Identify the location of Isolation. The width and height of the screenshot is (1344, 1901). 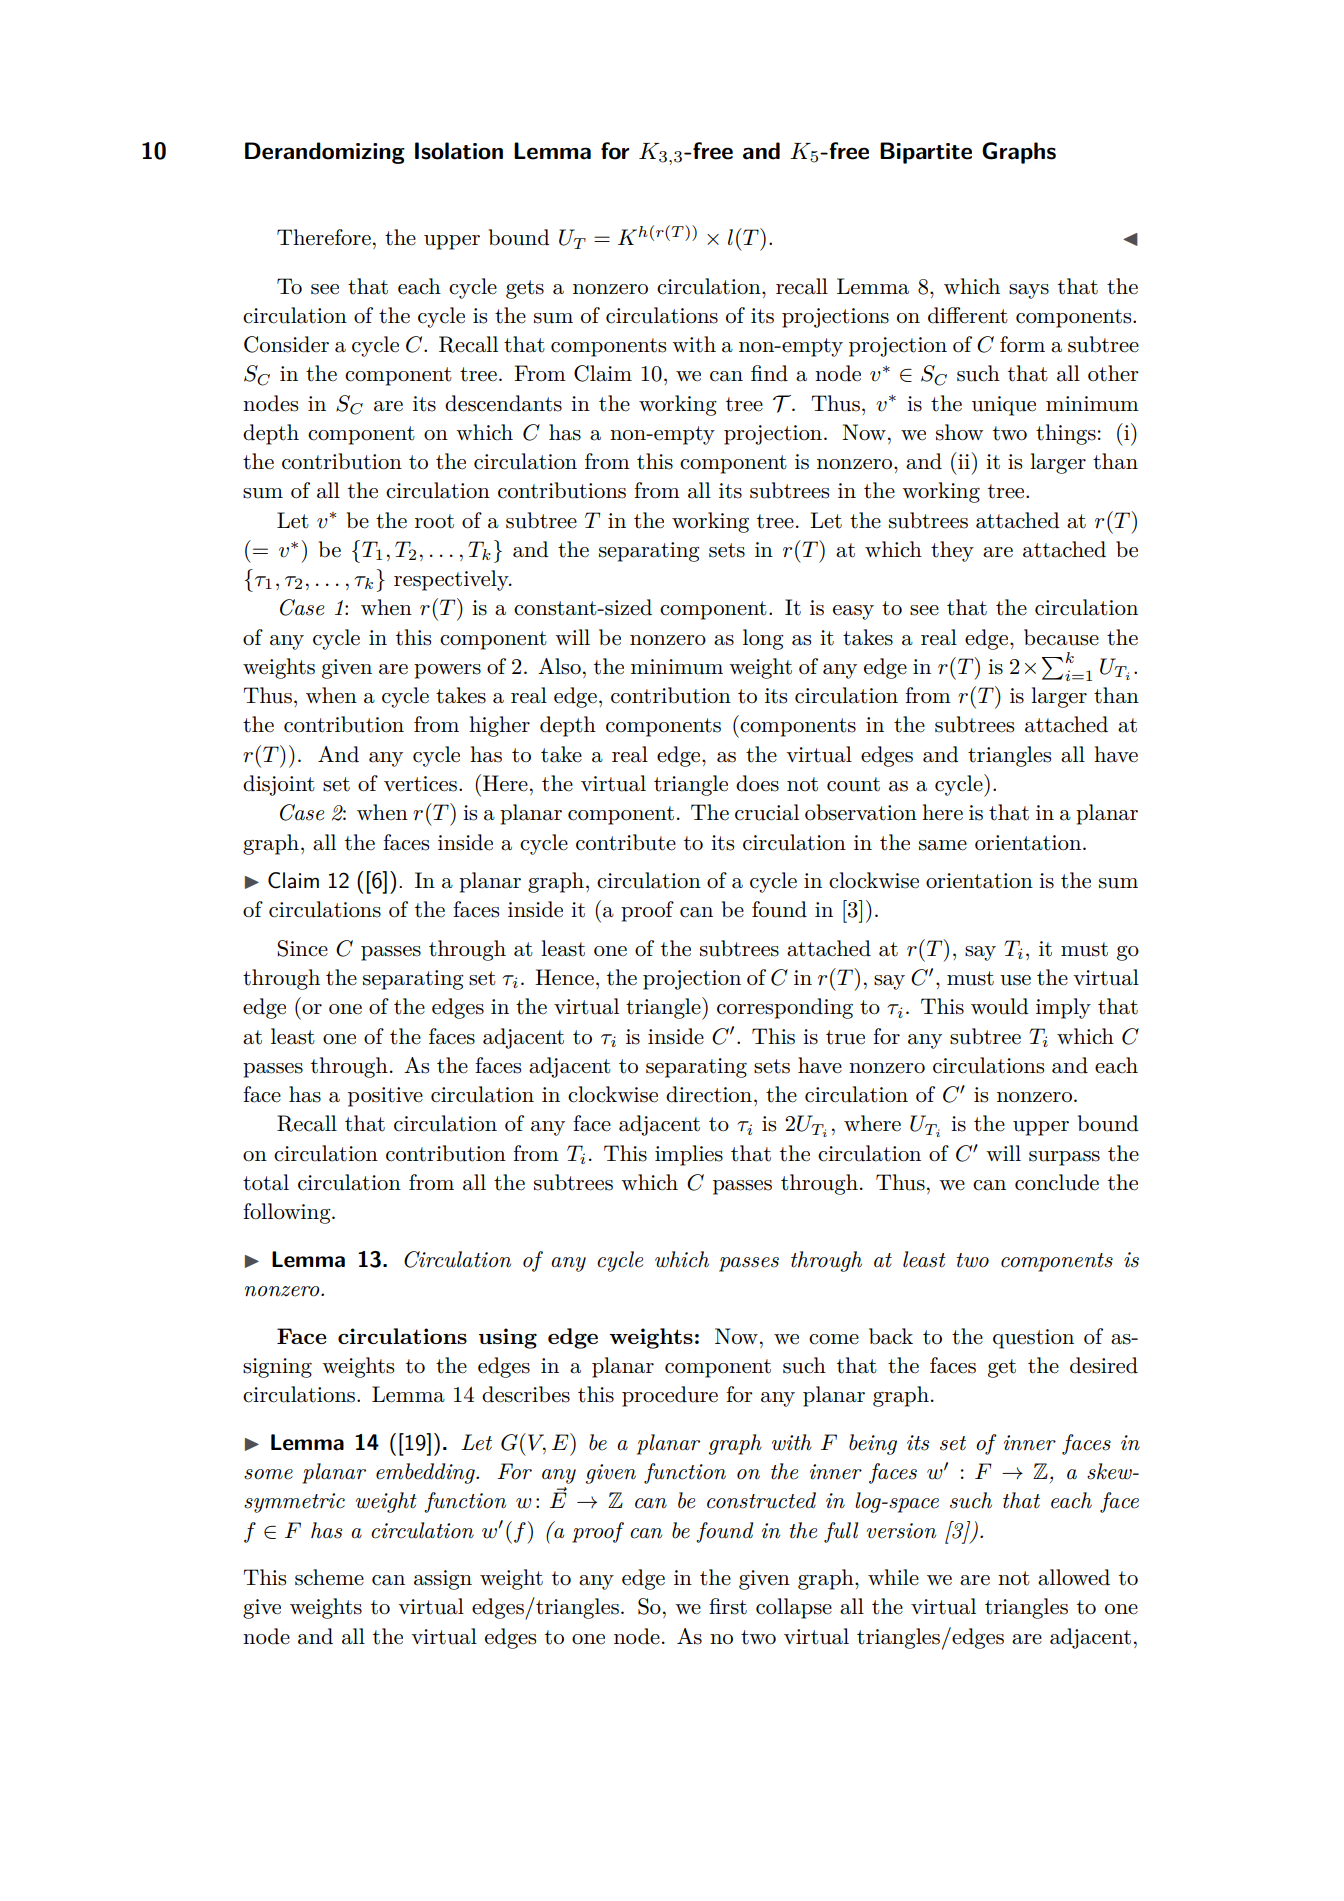
(459, 151).
